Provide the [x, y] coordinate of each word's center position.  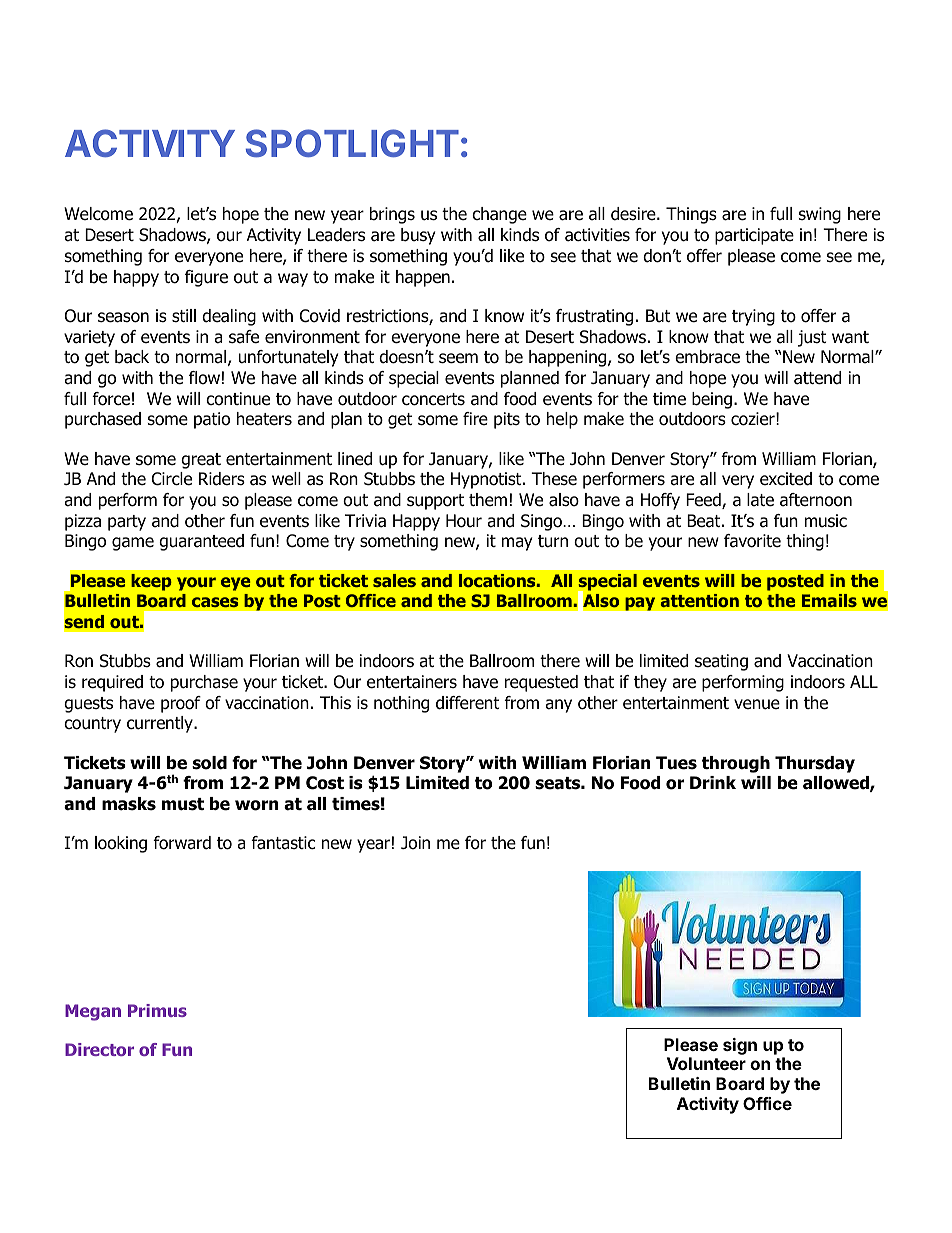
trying [753, 317]
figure [206, 278]
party [127, 523]
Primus [157, 1010]
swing [820, 215]
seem [458, 358]
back [132, 357]
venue [757, 704]
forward [182, 843]
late [760, 500]
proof [181, 704]
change [499, 215]
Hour [464, 521]
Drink [713, 782]
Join [415, 843]
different [468, 703]
